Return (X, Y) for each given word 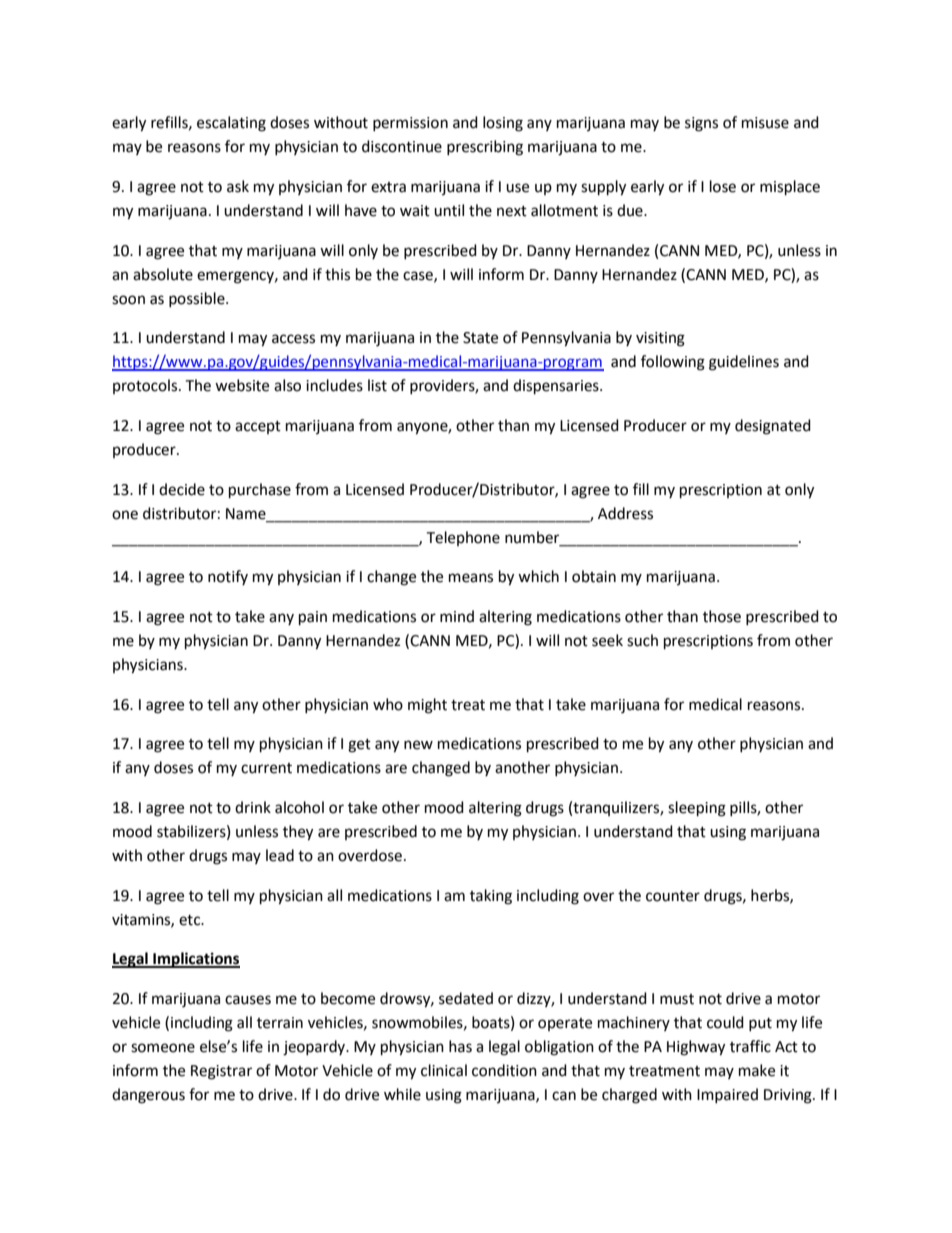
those (722, 616)
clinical (444, 1070)
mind (457, 616)
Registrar (221, 1072)
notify (228, 577)
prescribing (485, 148)
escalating (231, 124)
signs (701, 124)
